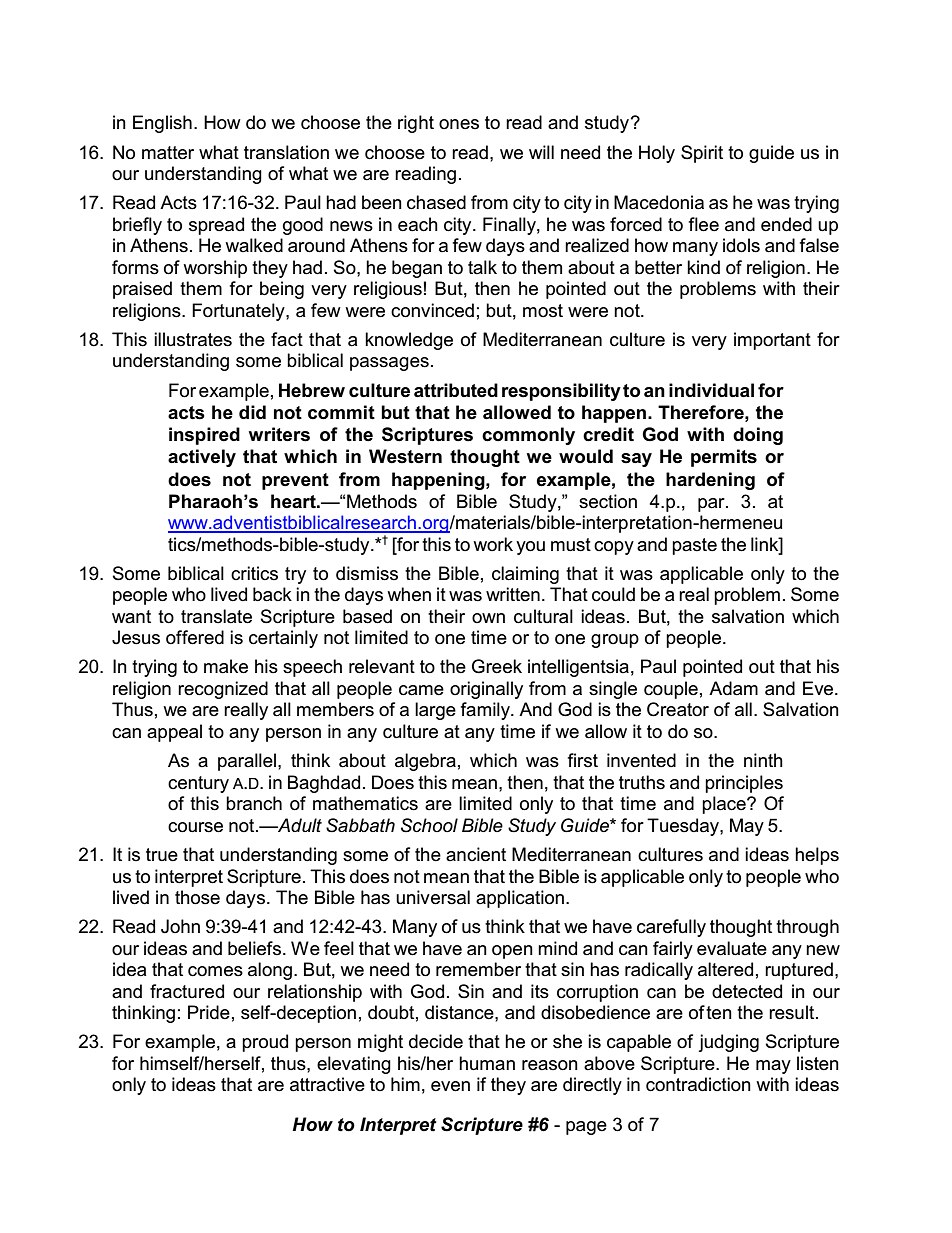 Image resolution: width=952 pixels, height=1233 pixels. I want to click on Adam, so click(733, 688).
